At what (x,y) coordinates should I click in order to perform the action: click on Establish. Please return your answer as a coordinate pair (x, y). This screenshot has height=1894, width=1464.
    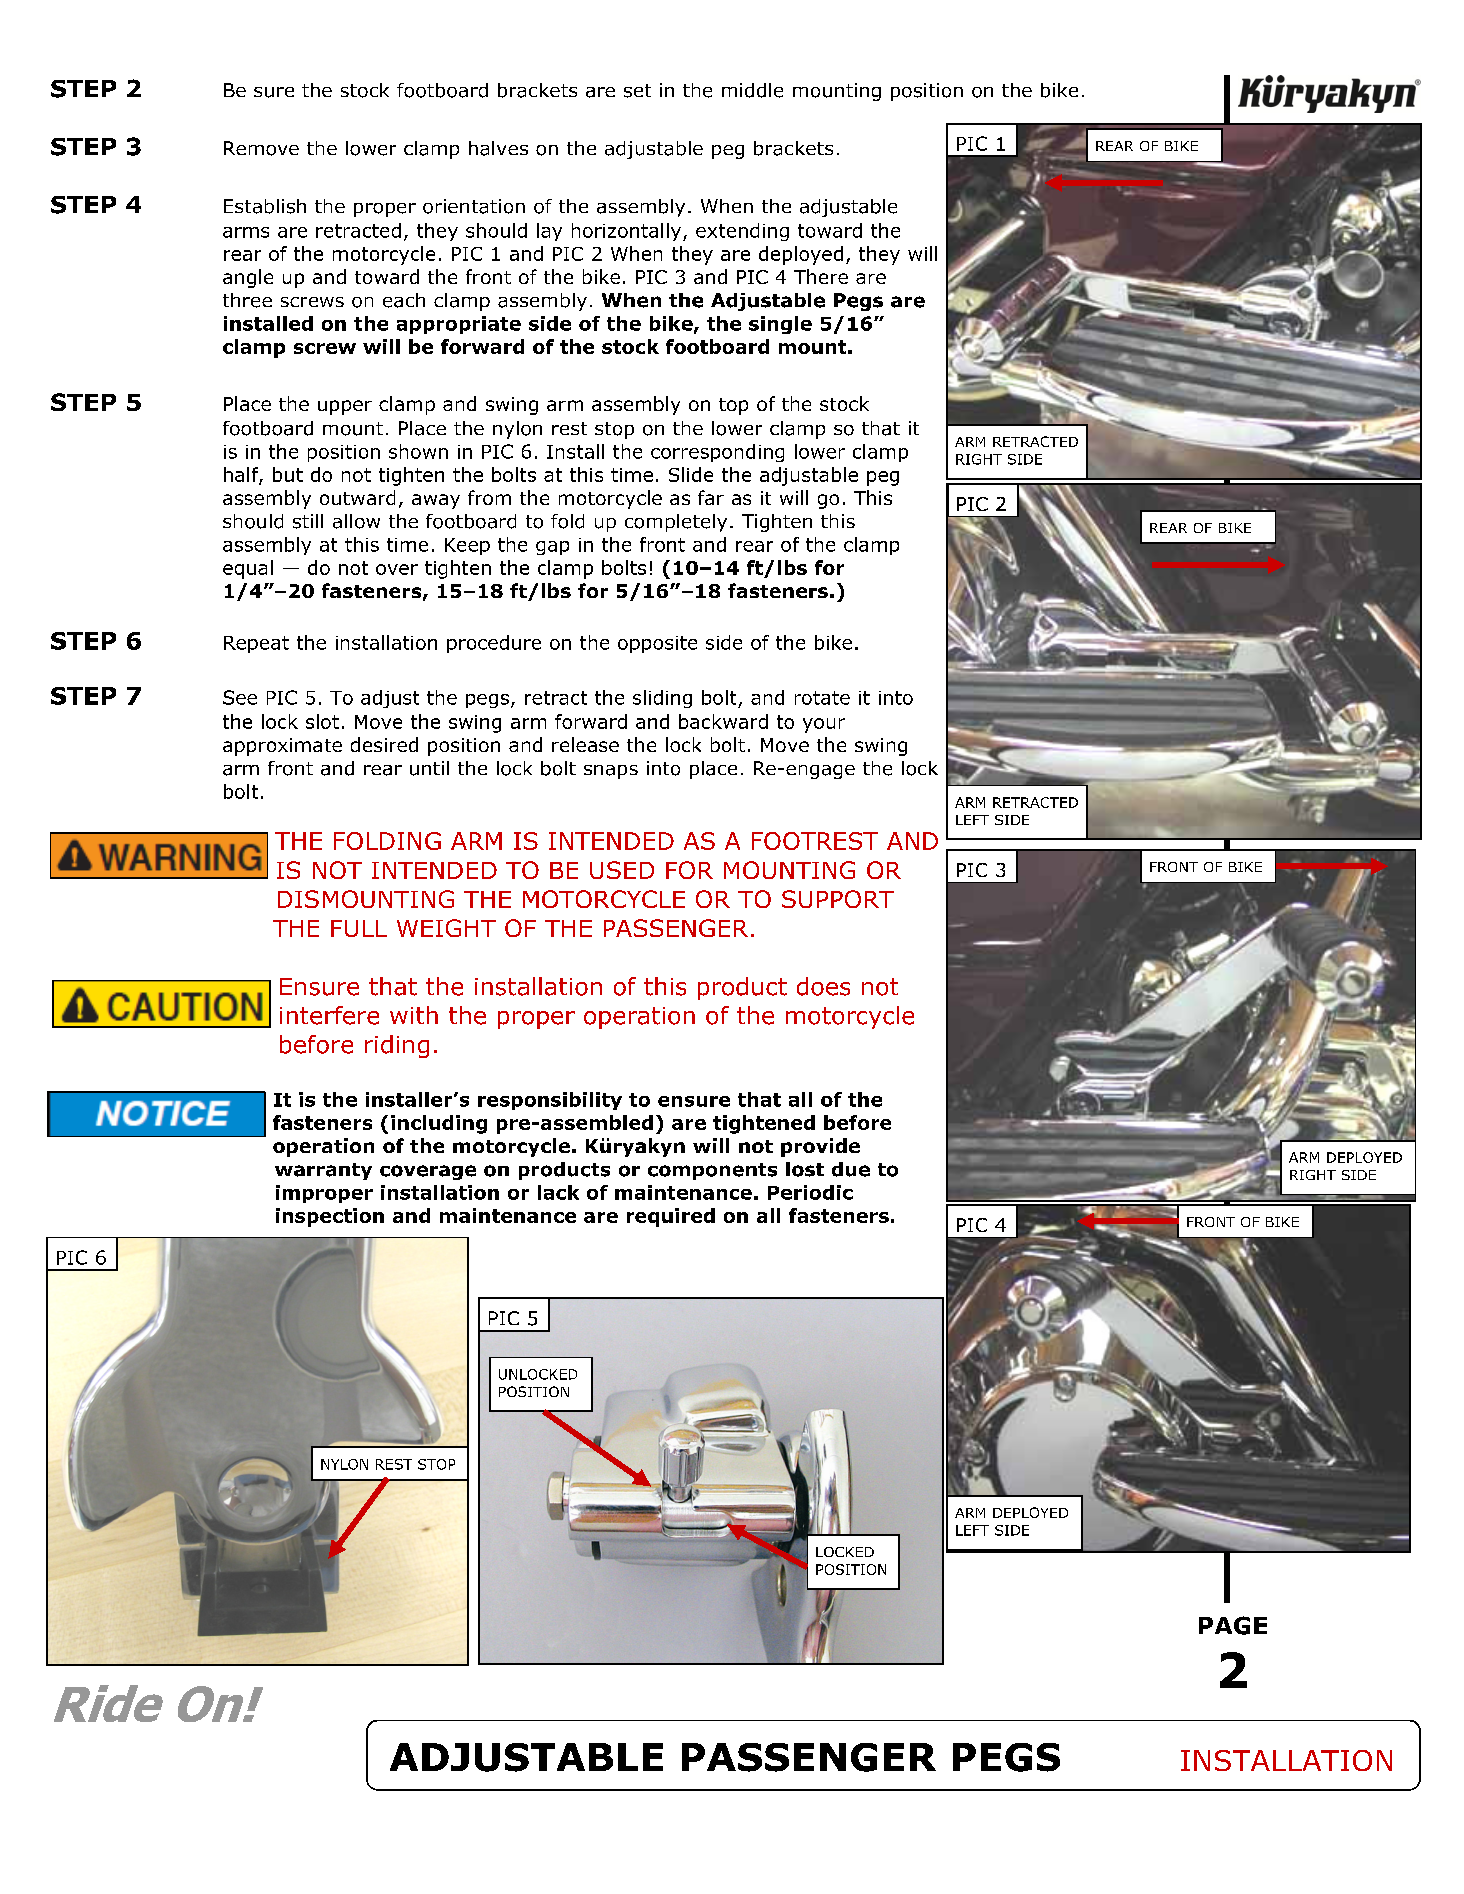
    Looking at the image, I should click on (265, 206).
